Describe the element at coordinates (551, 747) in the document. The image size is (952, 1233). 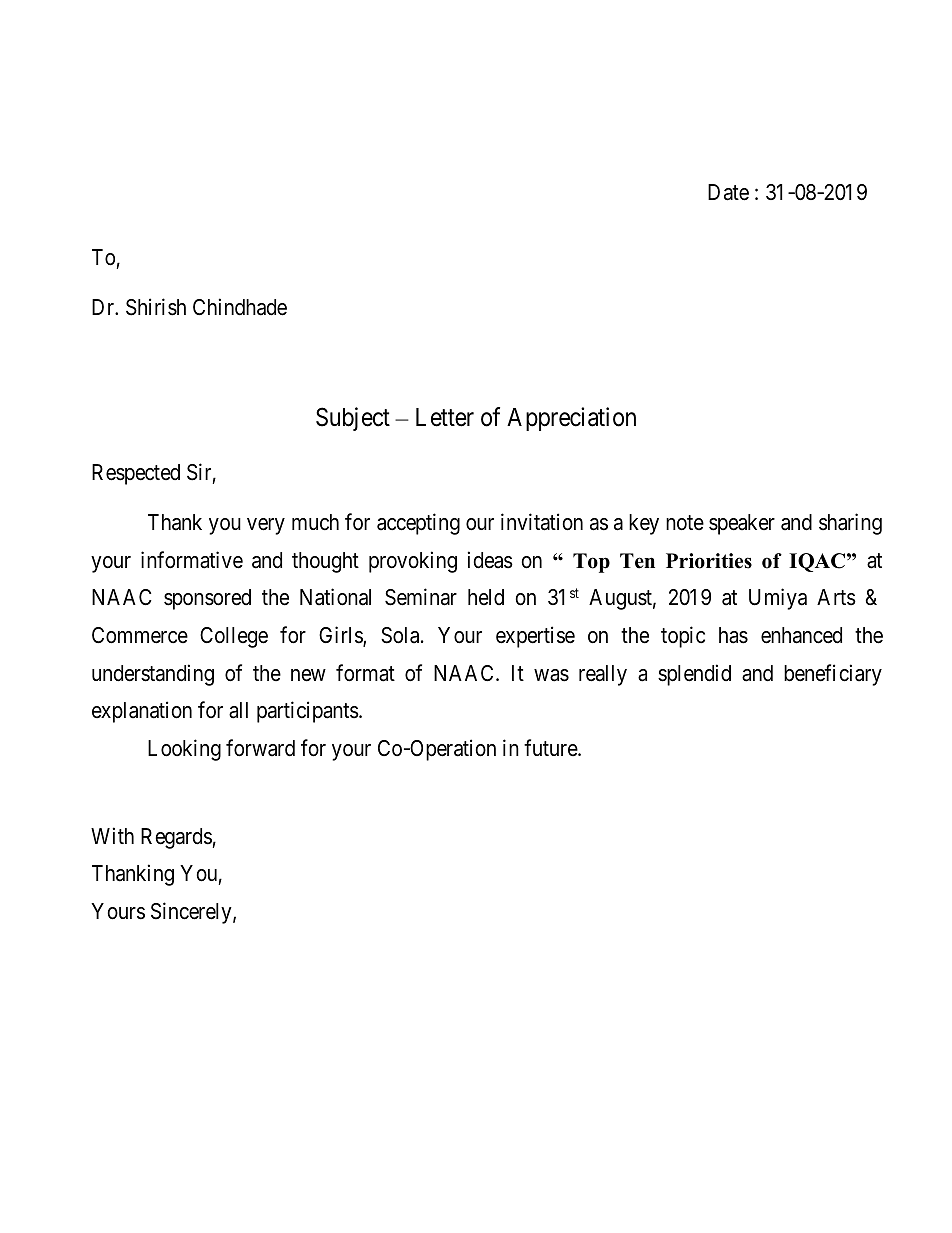
I see `future` at that location.
